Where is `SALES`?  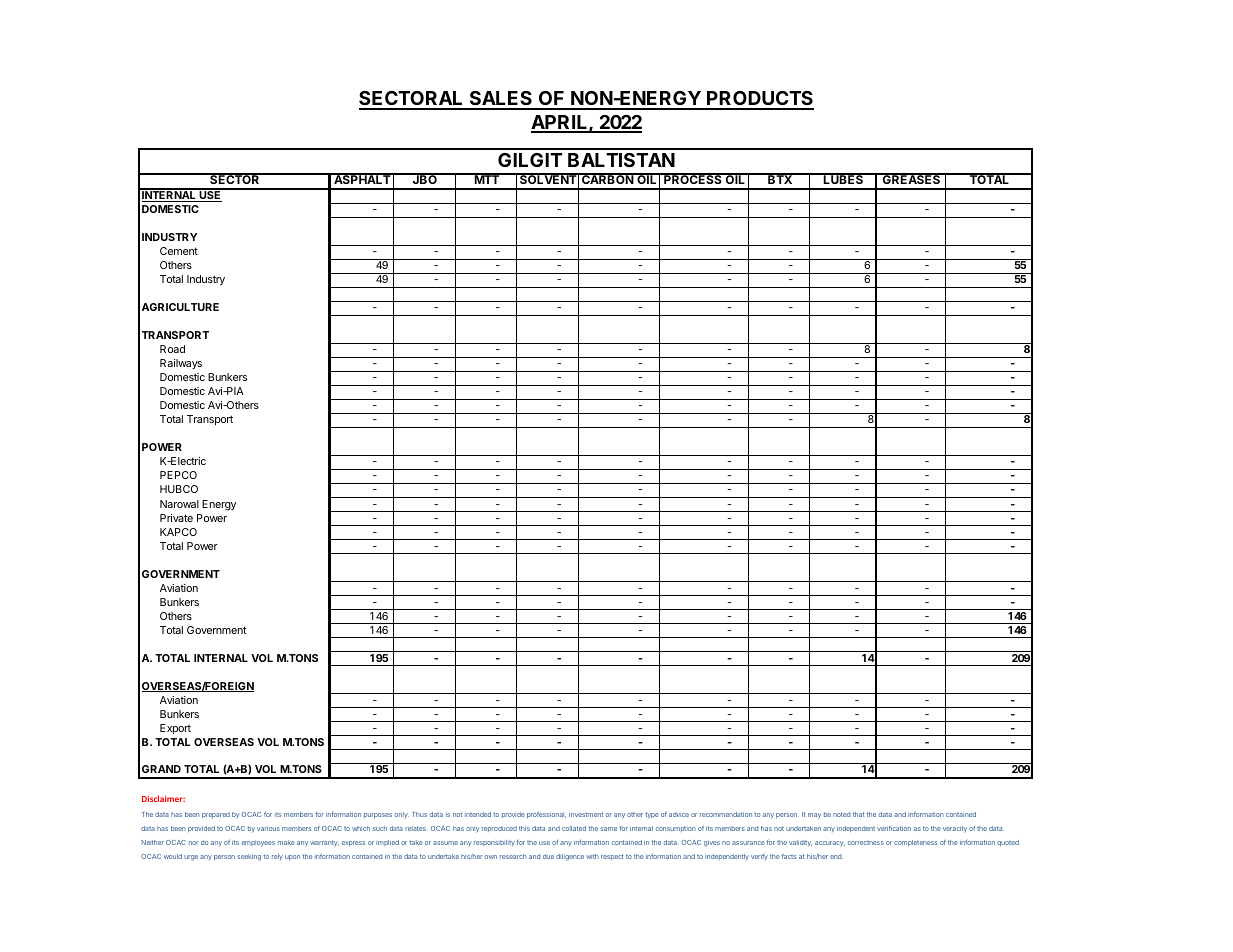 SALES is located at coordinates (500, 100).
